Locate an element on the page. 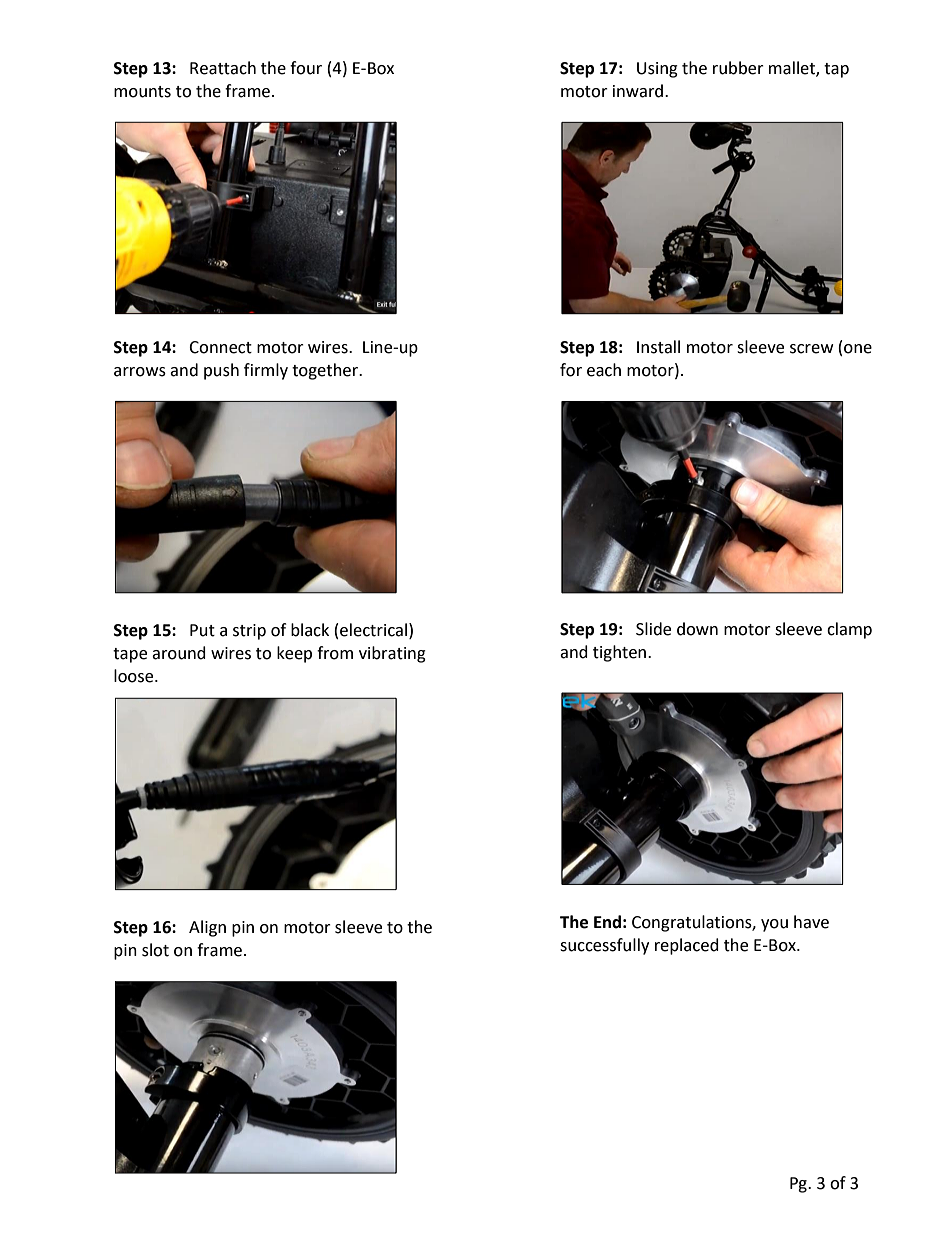  loose is located at coordinates (135, 676).
